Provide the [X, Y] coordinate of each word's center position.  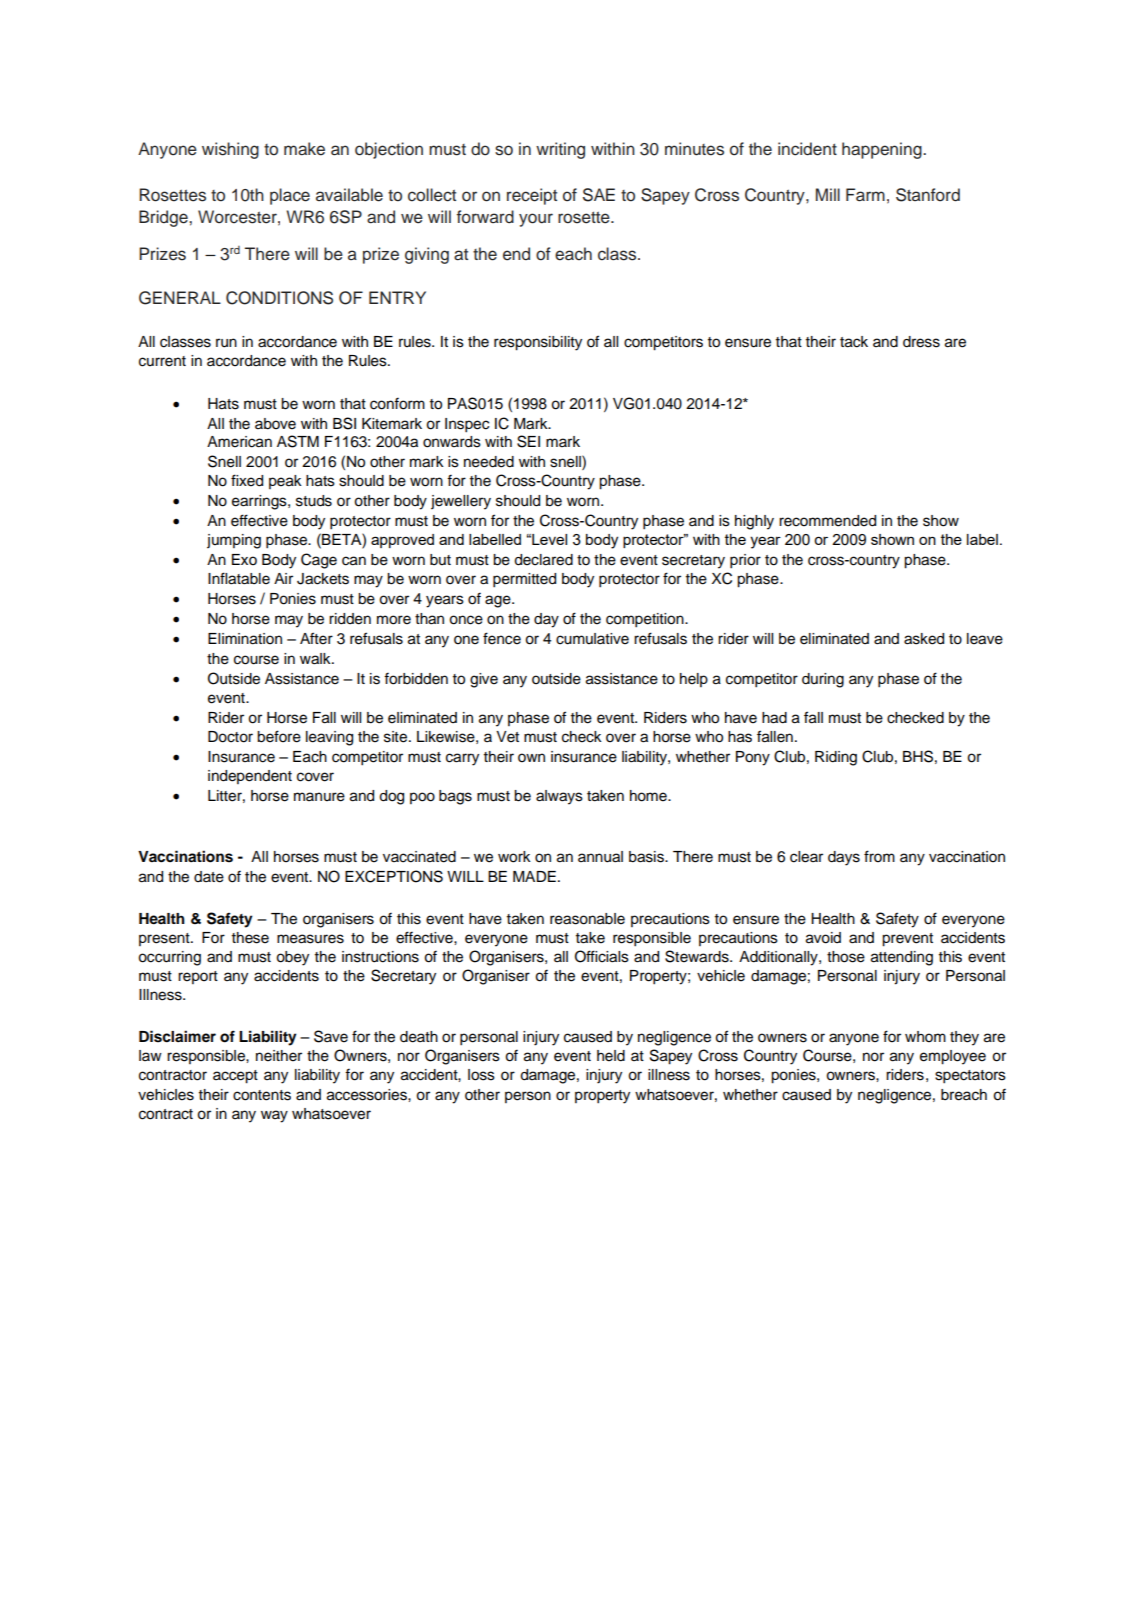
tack [854, 342]
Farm [865, 195]
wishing [230, 150]
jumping [234, 541]
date [209, 877]
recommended [827, 521]
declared [543, 560]
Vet [507, 737]
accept [235, 1077]
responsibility [538, 343]
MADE [534, 876]
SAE [599, 195]
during [823, 680]
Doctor [230, 737]
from [879, 856]
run [226, 343]
